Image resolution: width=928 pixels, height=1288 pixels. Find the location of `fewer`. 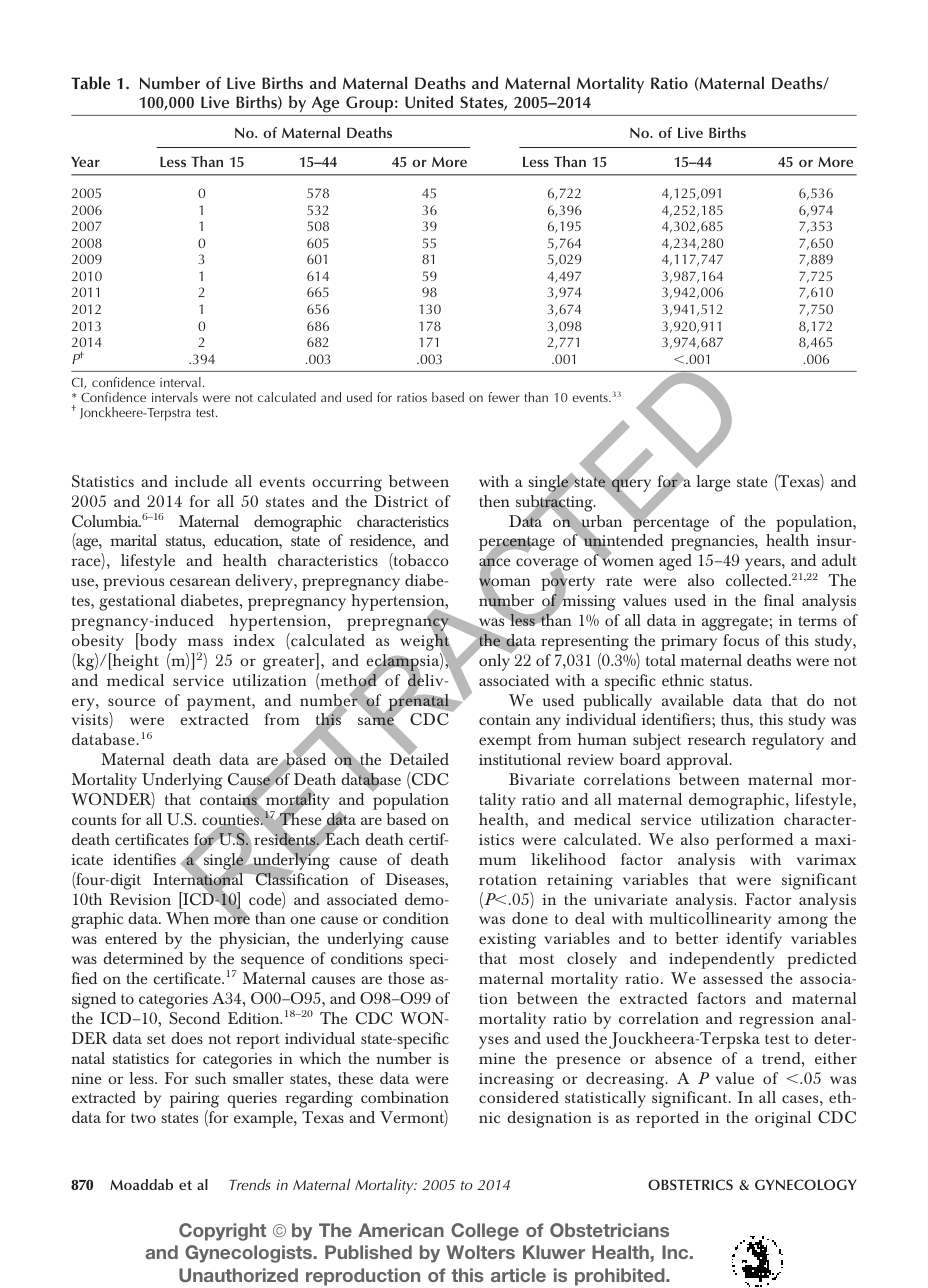

fewer is located at coordinates (504, 397).
